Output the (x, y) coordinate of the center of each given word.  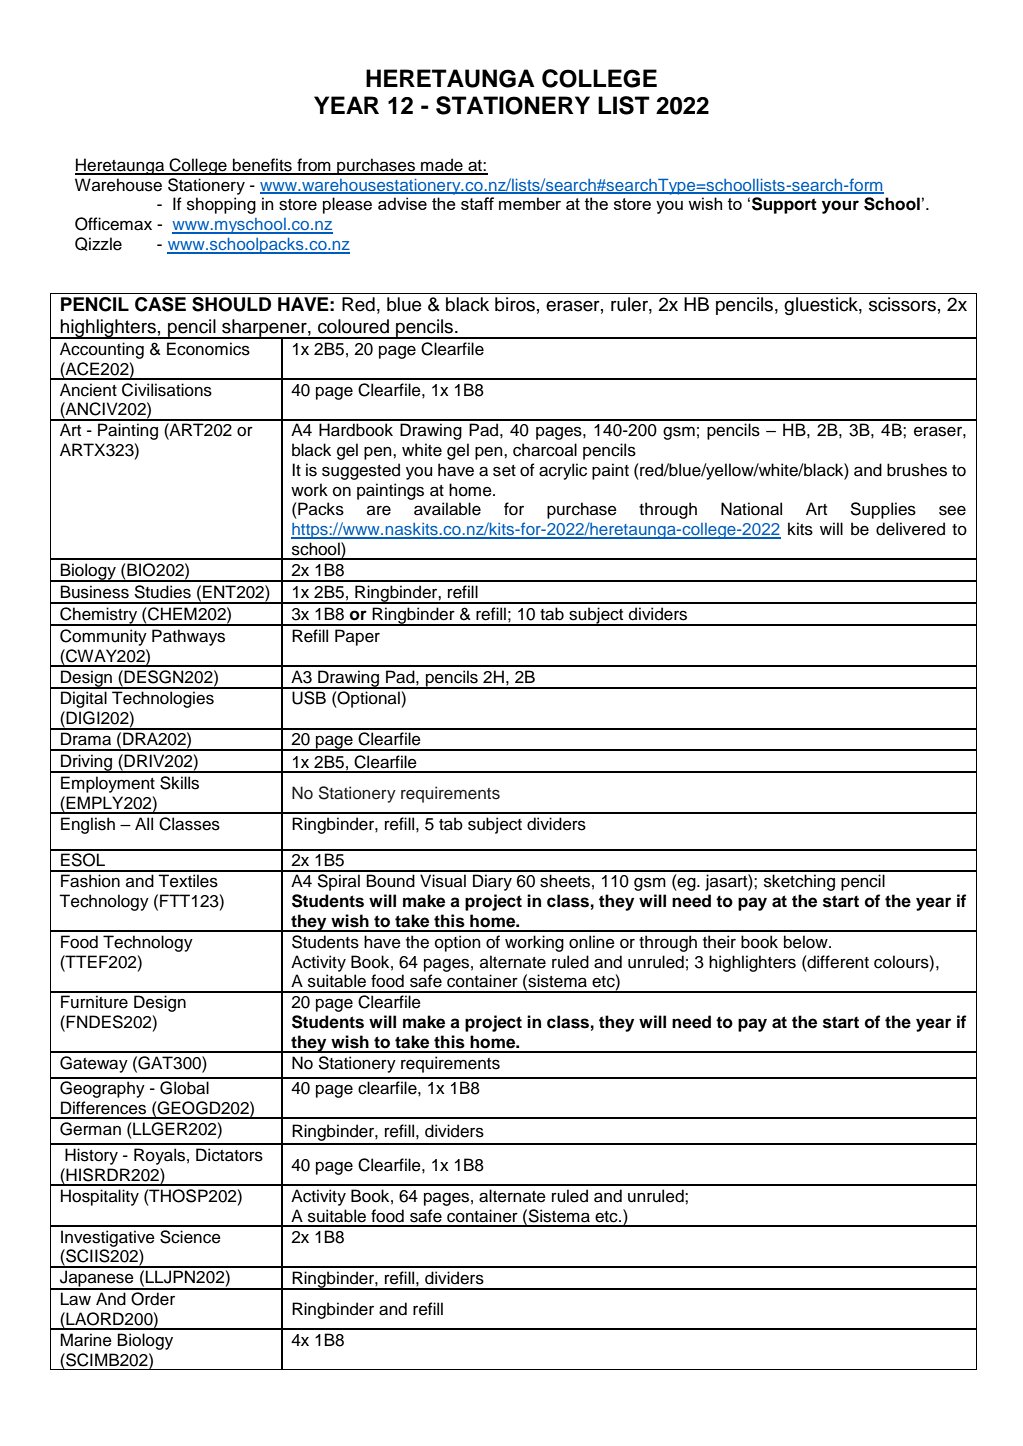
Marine (86, 1340)
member (530, 203)
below (807, 942)
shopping (221, 205)
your (840, 207)
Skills (179, 783)
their (719, 942)
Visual (443, 881)
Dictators (229, 1155)
